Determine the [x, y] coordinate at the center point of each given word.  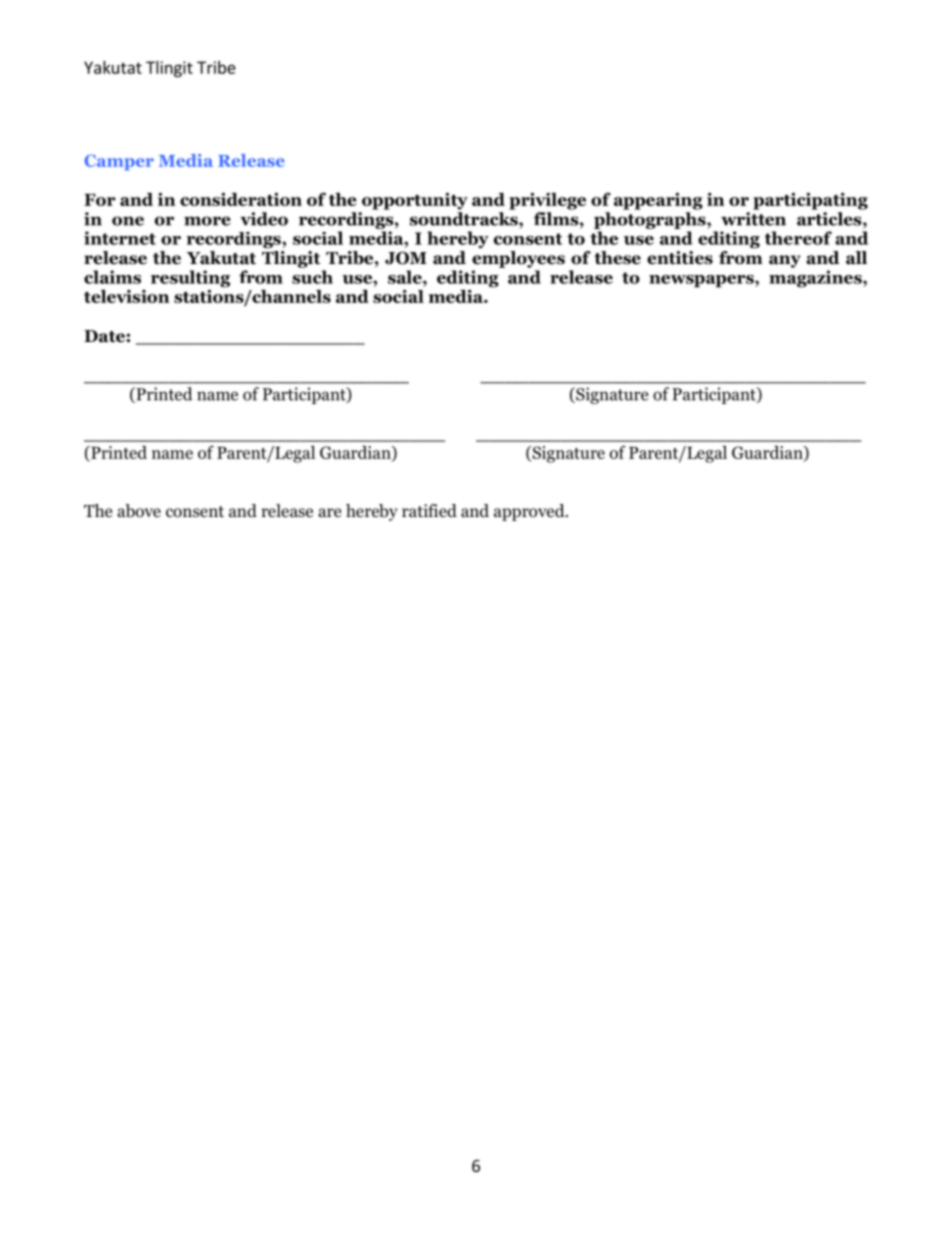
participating [810, 201]
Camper [119, 162]
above [139, 511]
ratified [429, 510]
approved [530, 512]
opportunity [415, 201]
